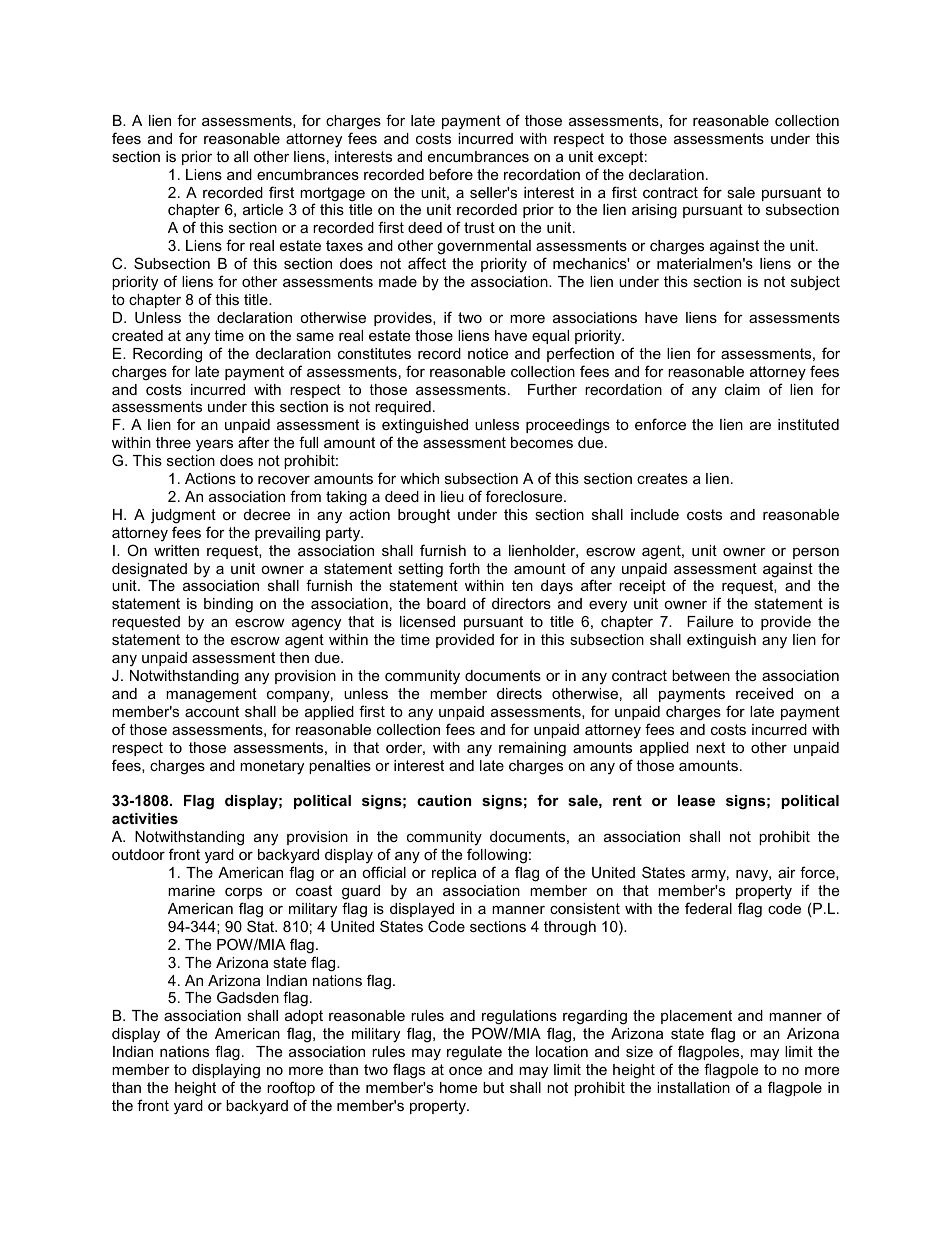  I want to click on once, so click(465, 1070).
